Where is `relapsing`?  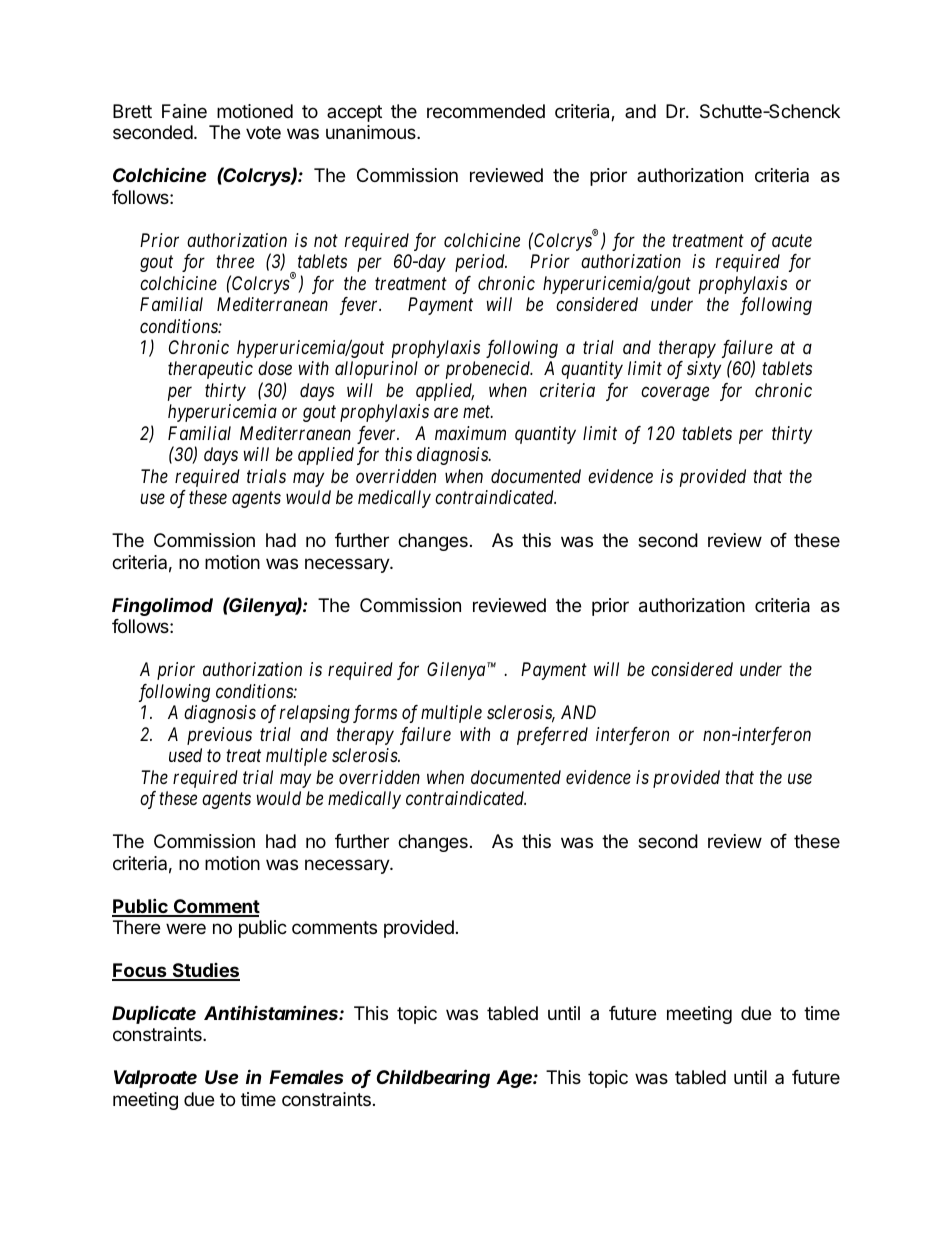 relapsing is located at coordinates (315, 714).
